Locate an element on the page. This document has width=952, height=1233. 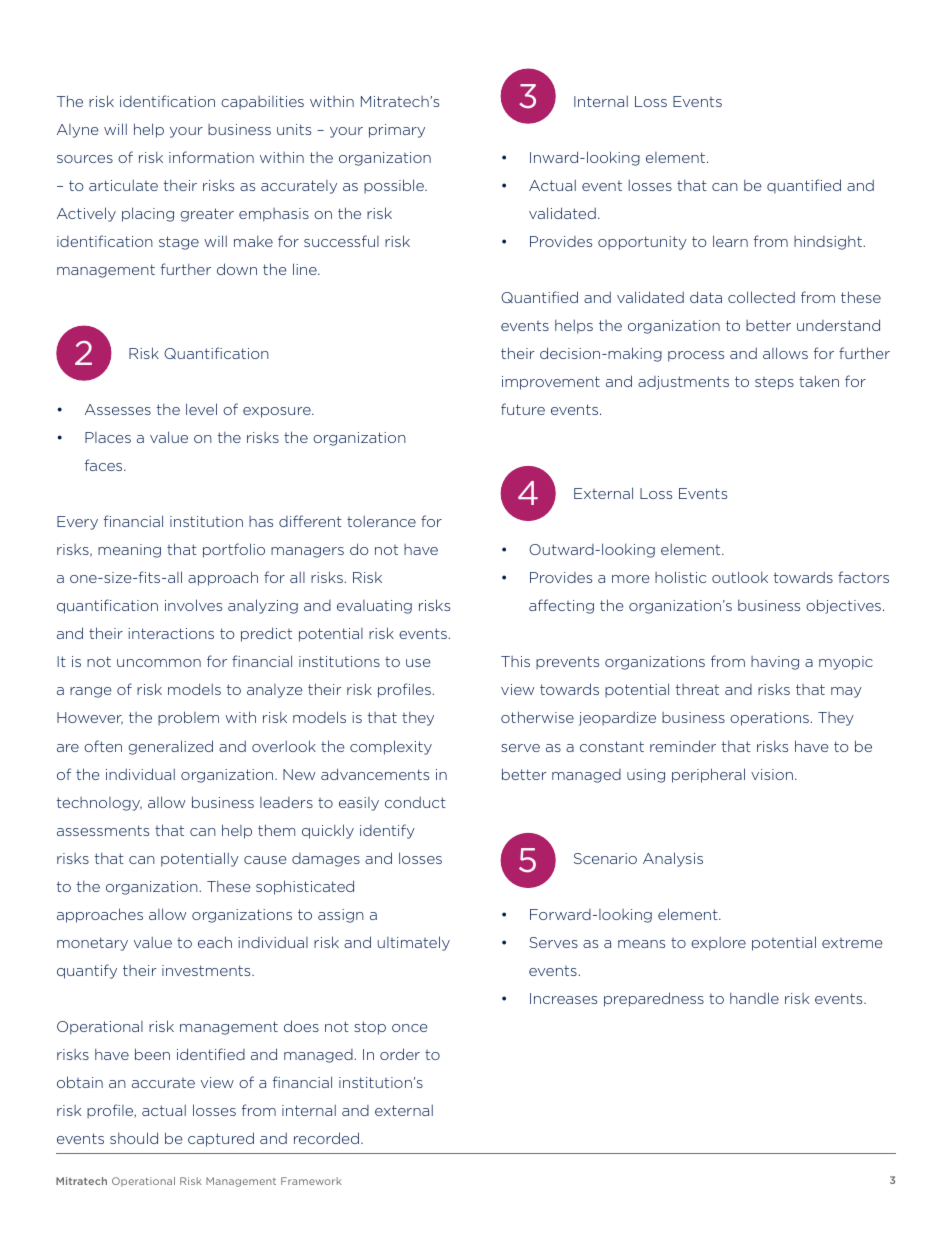
primary is located at coordinates (397, 131).
